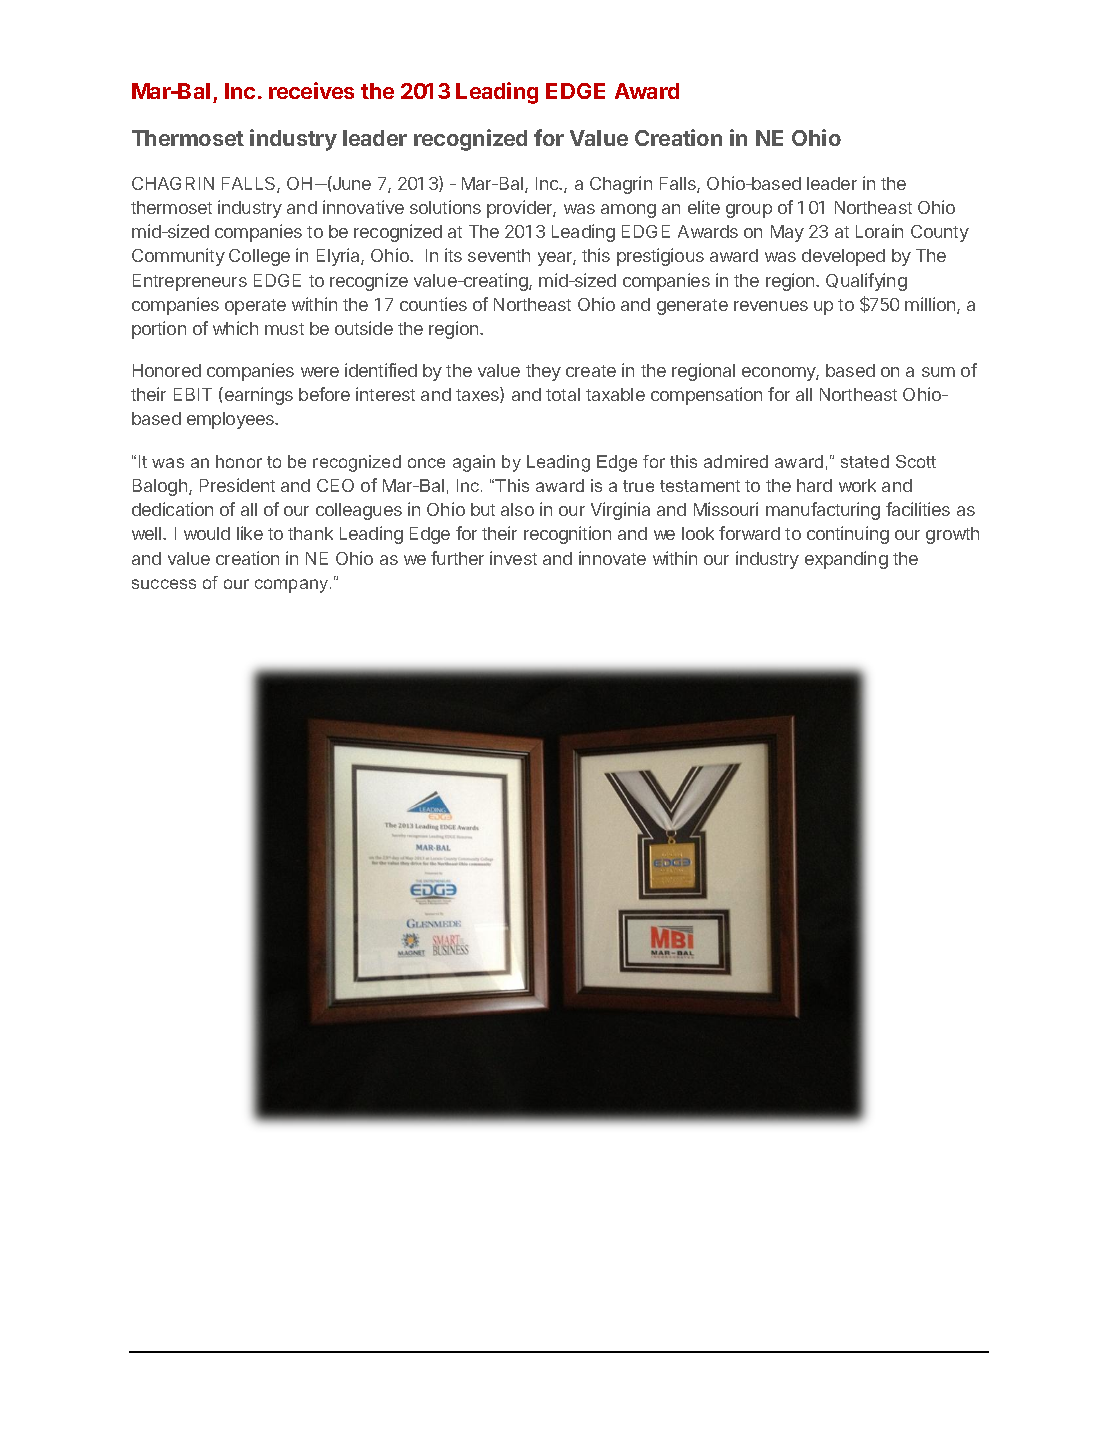 The image size is (1118, 1446). I want to click on solutions, so click(445, 207).
